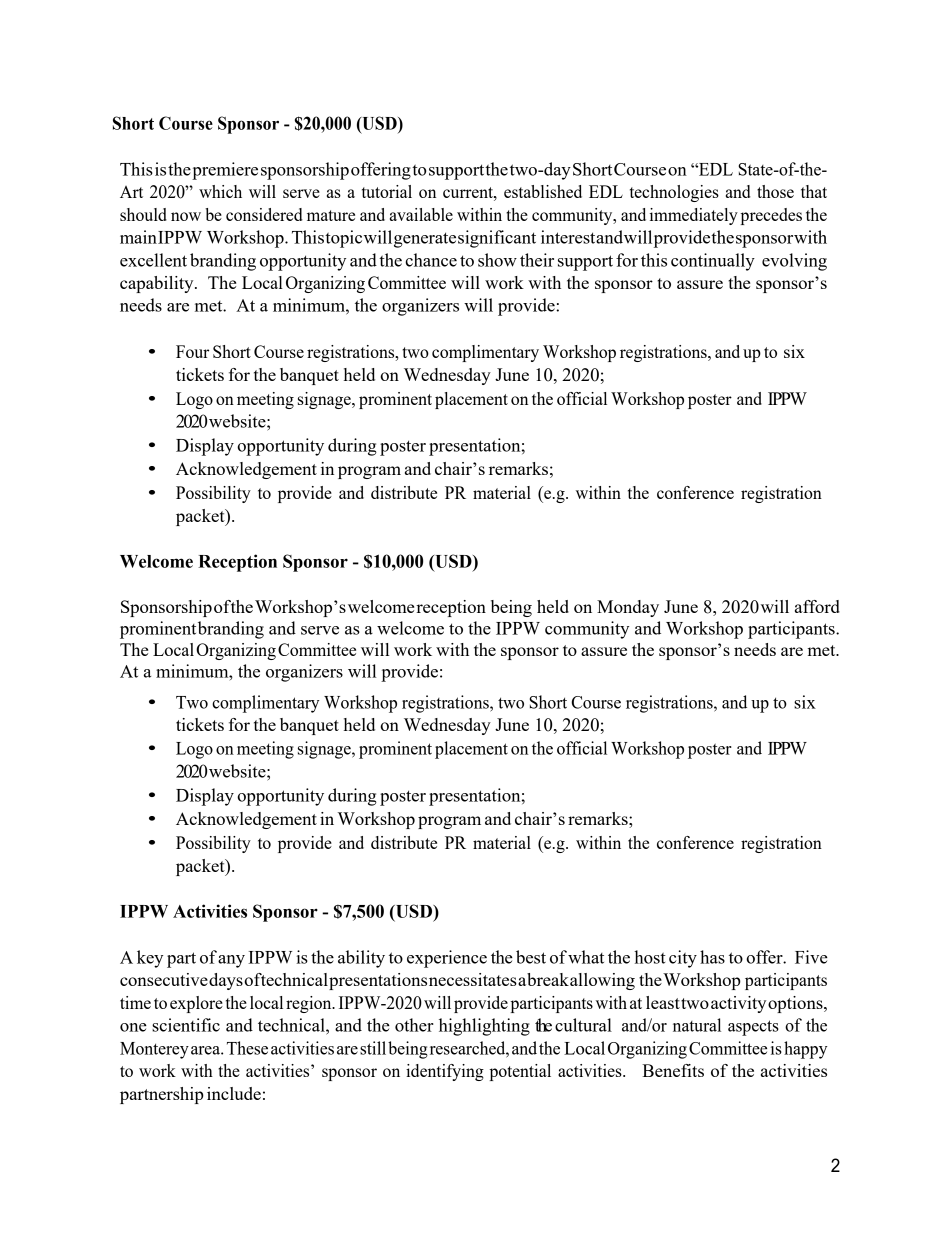  I want to click on those, so click(775, 191).
